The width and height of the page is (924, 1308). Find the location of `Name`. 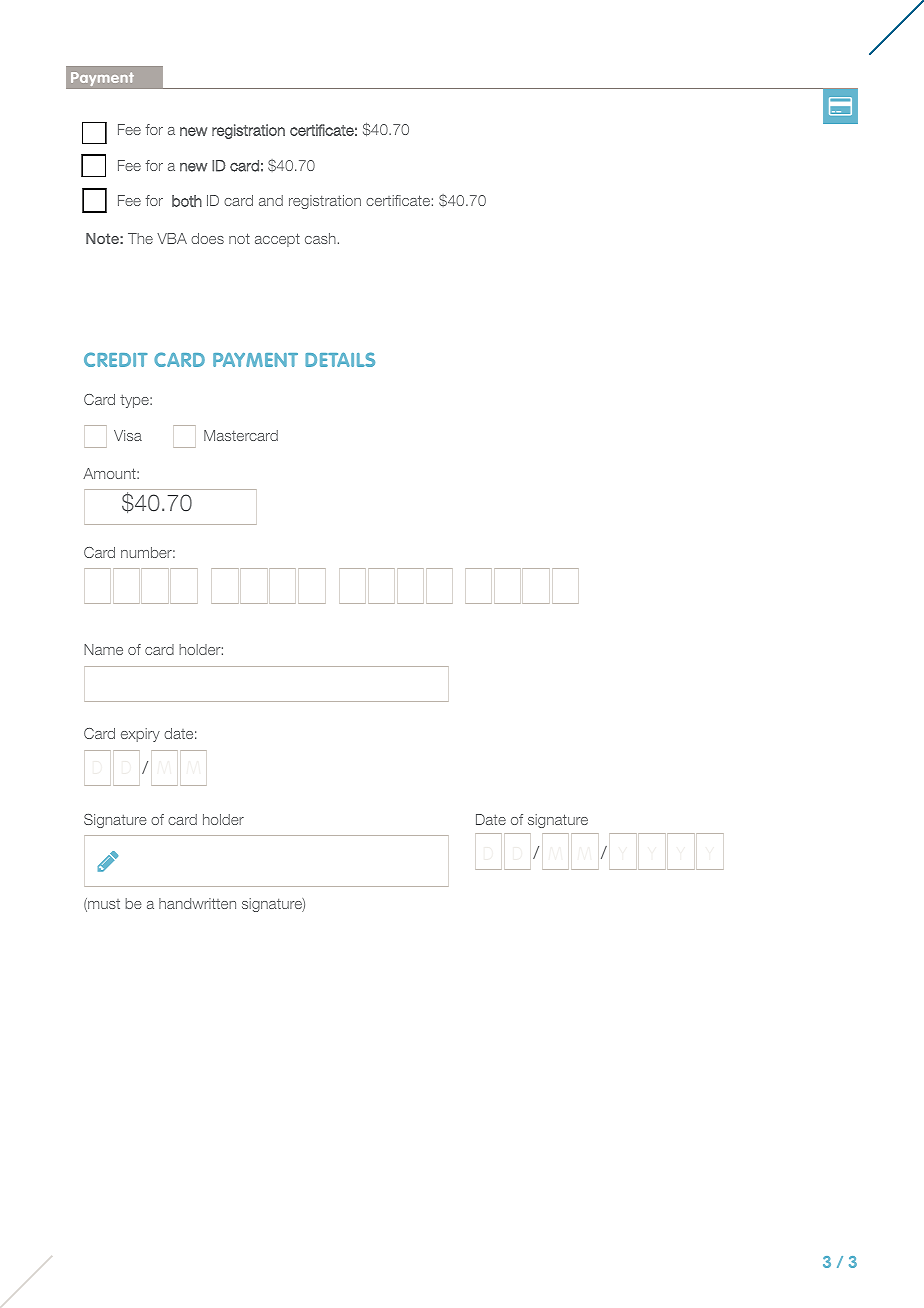

Name is located at coordinates (103, 649).
